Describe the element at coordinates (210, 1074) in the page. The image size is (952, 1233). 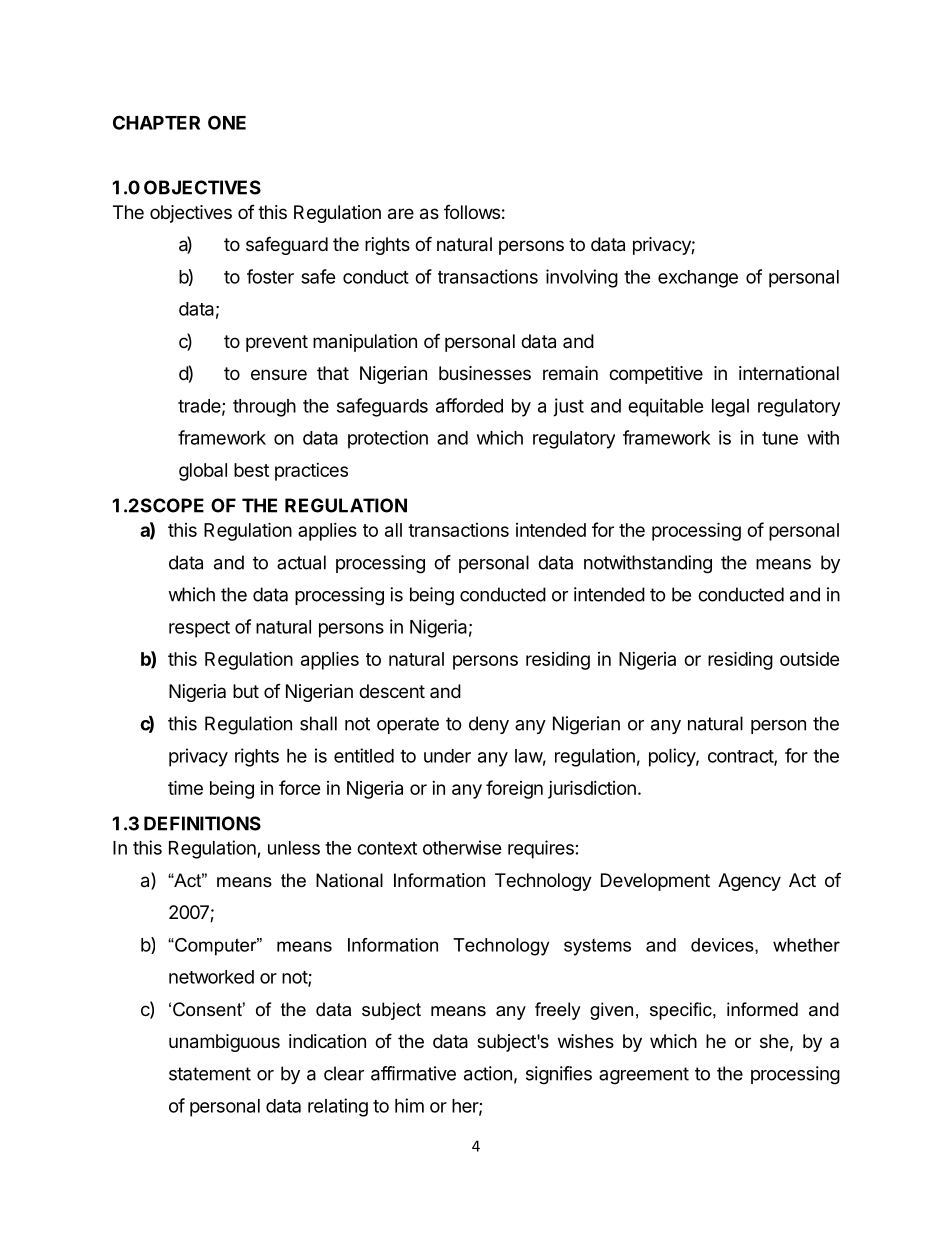
I see `statement` at that location.
